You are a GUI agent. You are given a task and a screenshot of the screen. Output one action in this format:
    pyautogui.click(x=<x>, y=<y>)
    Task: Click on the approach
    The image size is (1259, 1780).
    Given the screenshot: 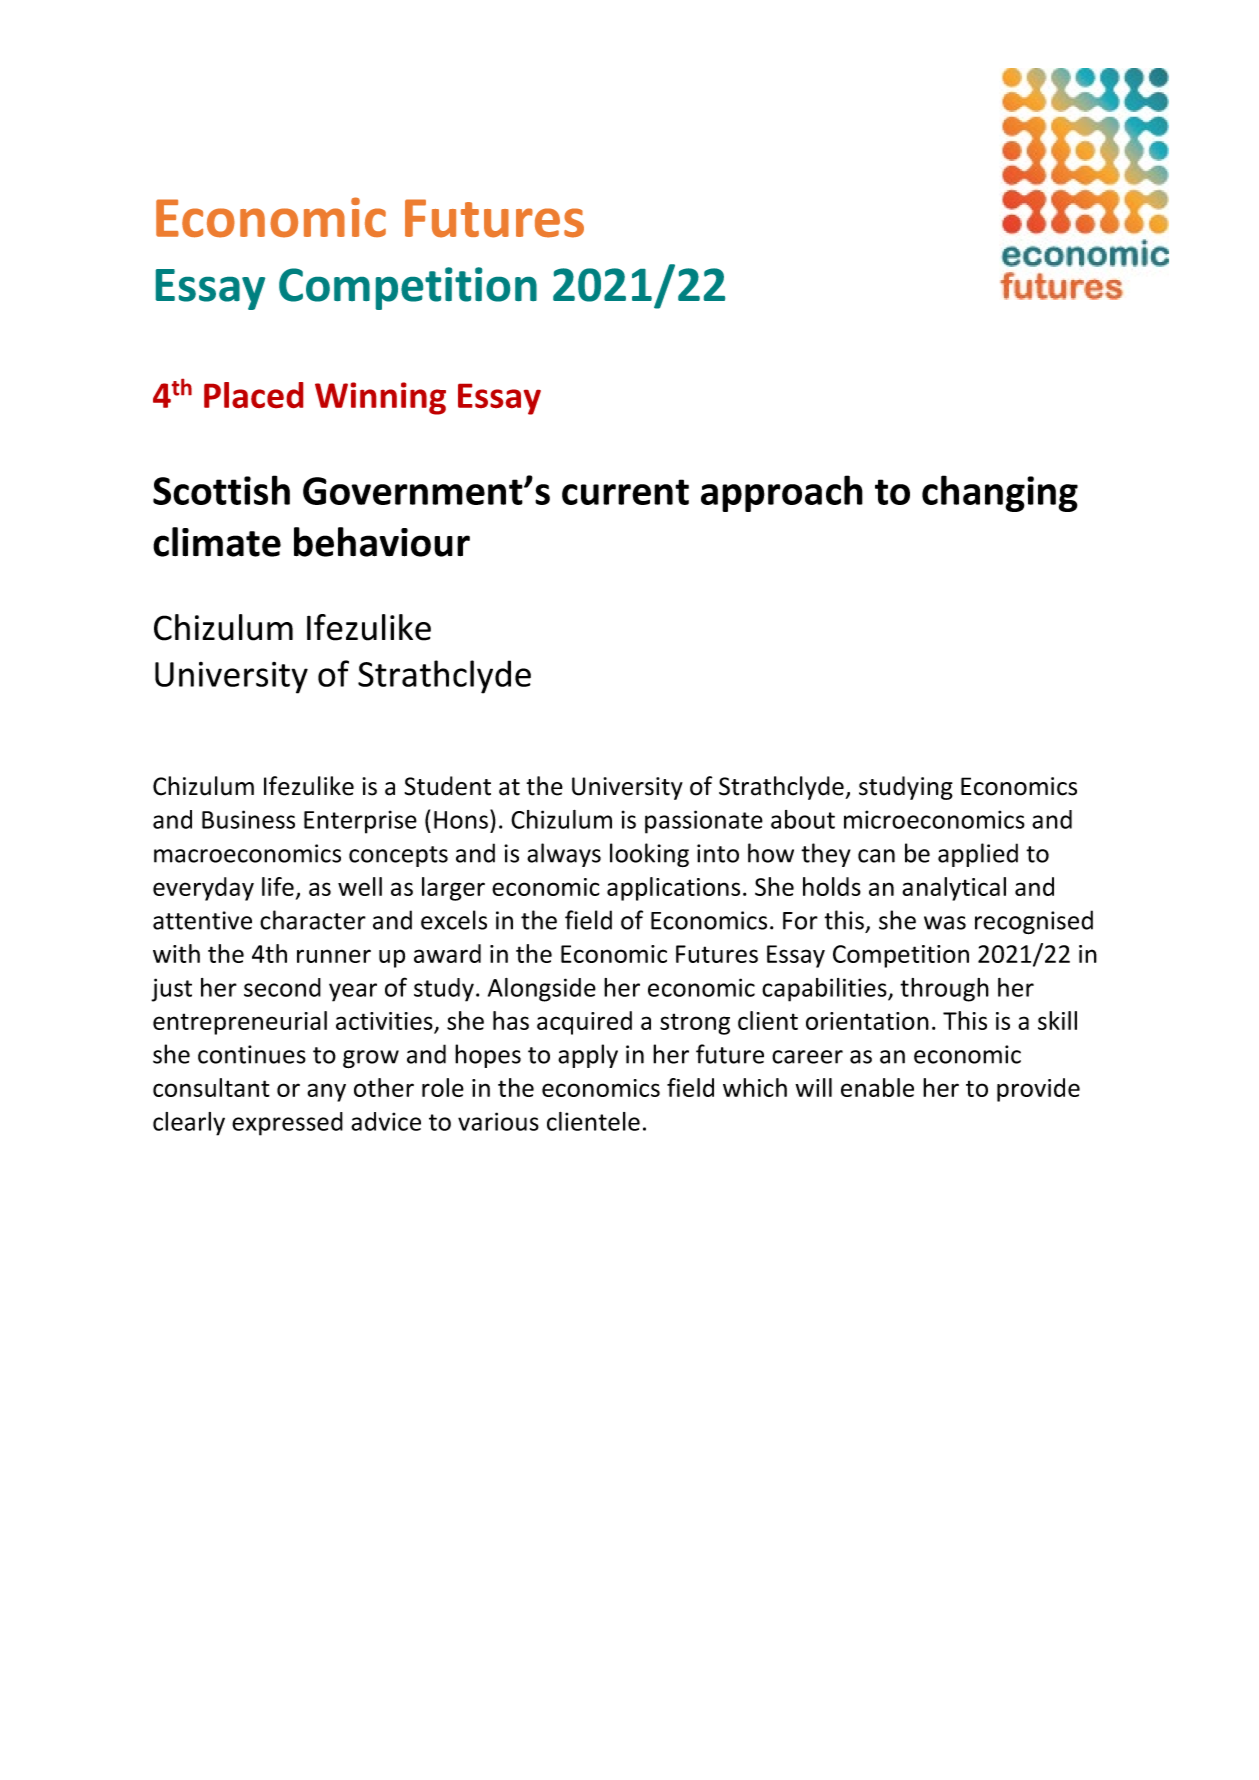 What is the action you would take?
    pyautogui.click(x=782, y=493)
